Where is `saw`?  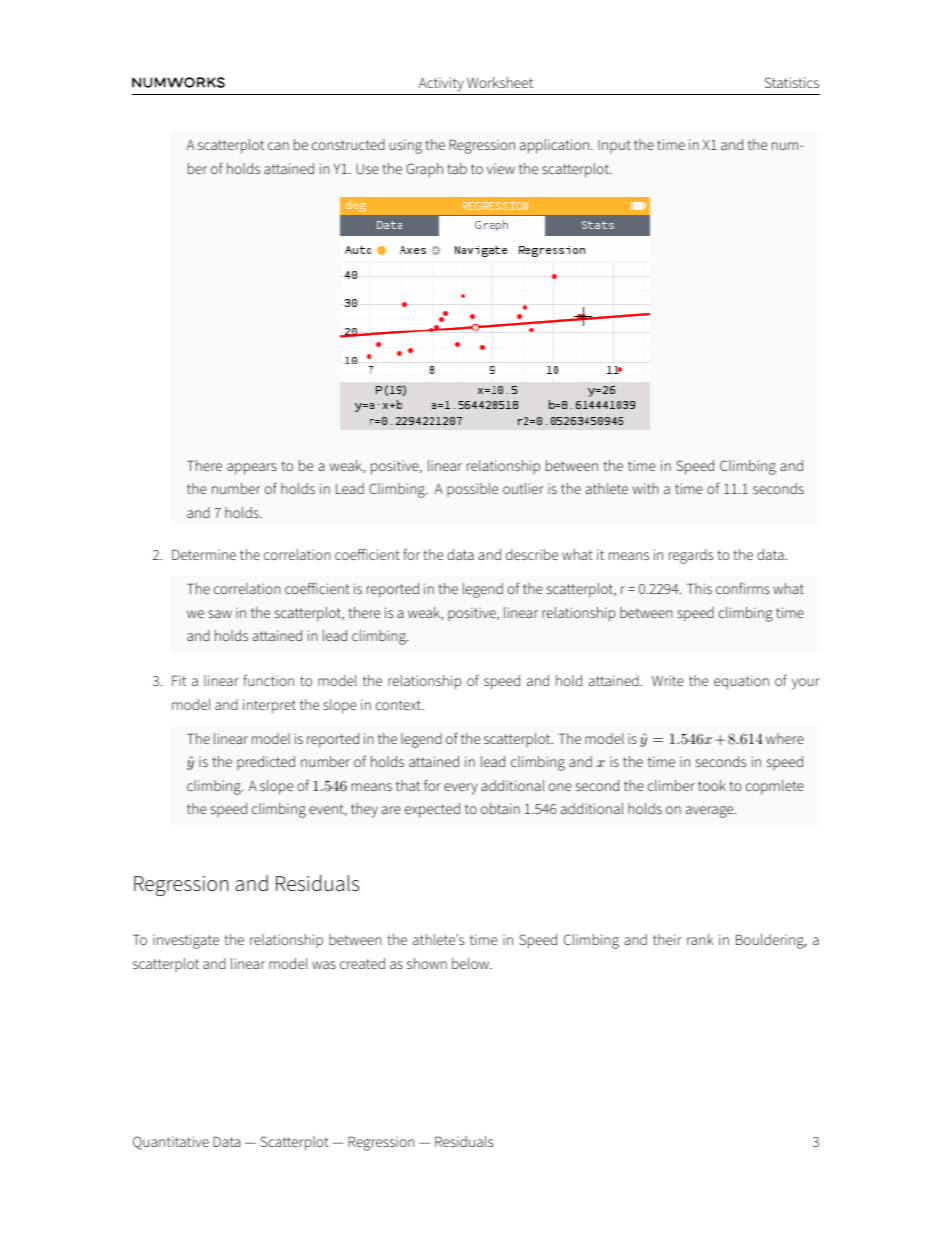
saw is located at coordinates (220, 614).
